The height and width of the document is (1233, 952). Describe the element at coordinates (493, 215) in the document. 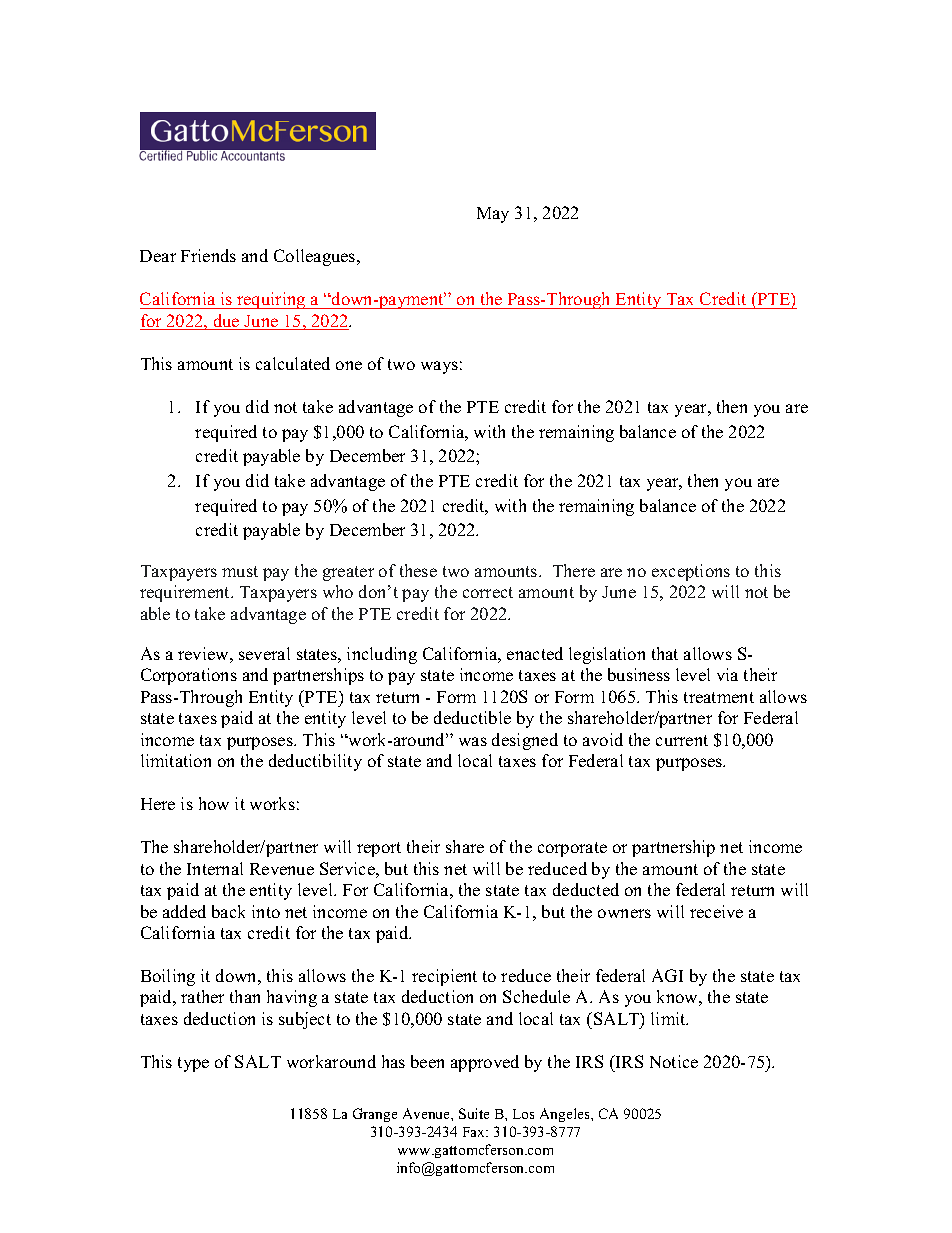

I see `May` at that location.
